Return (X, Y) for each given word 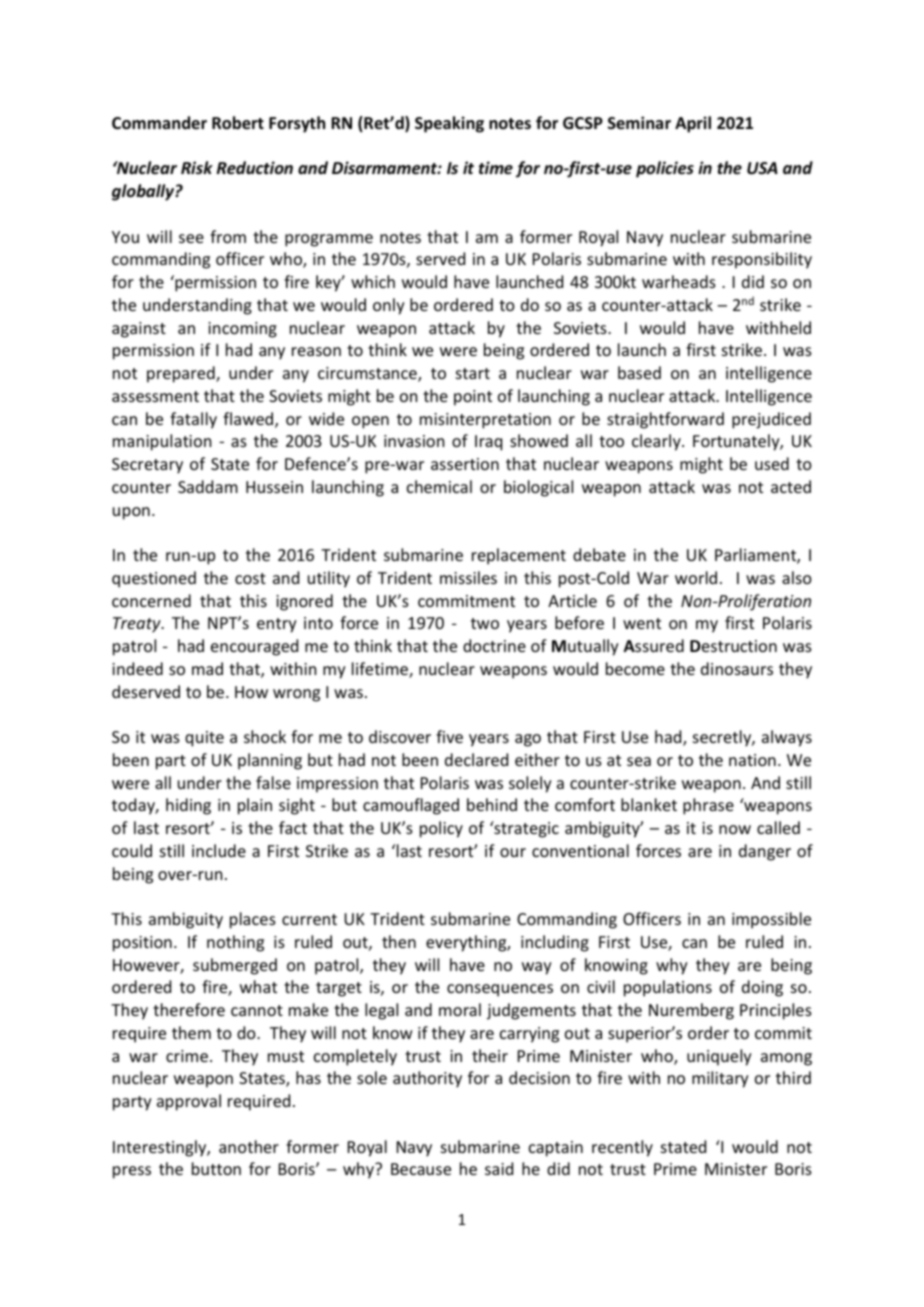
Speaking (449, 124)
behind (492, 804)
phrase (708, 806)
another (249, 1146)
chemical (439, 486)
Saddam (208, 486)
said (499, 1168)
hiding (188, 806)
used (772, 463)
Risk (197, 167)
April (693, 124)
